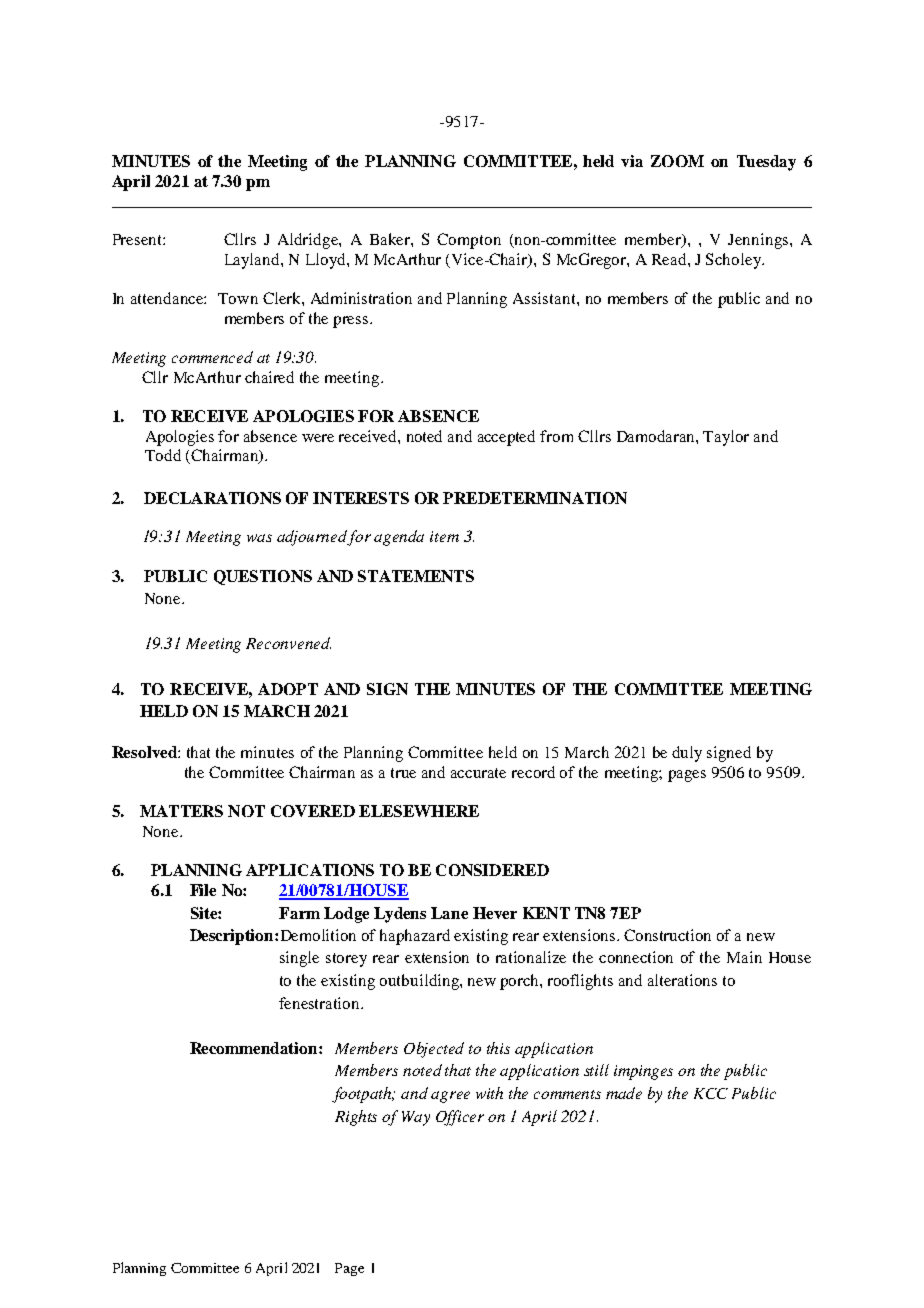 The height and width of the screenshot is (1308, 924). I want to click on Compton, so click(469, 241).
